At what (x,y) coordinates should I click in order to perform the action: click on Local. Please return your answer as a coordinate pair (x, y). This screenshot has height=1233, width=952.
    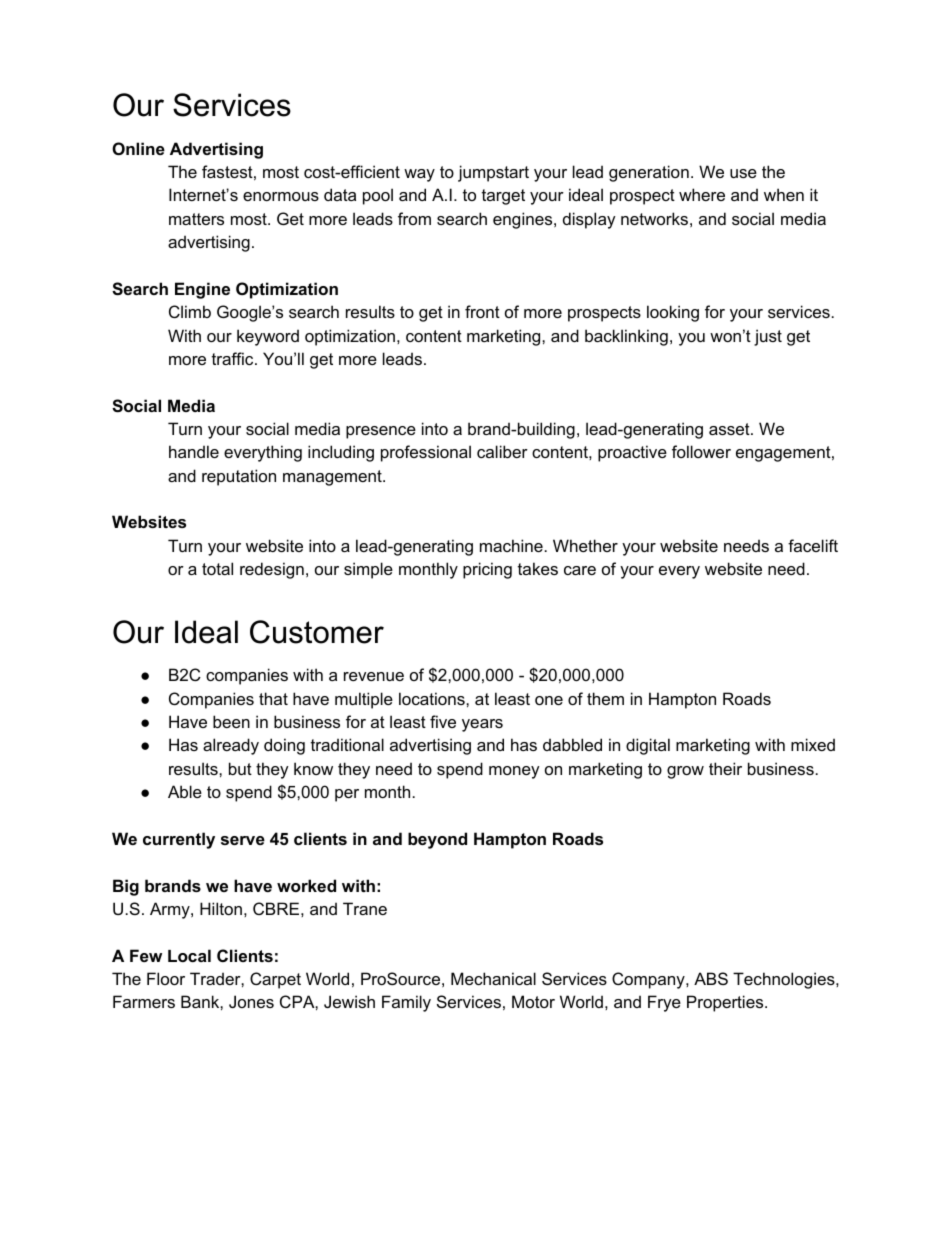
    Looking at the image, I should click on (189, 955).
